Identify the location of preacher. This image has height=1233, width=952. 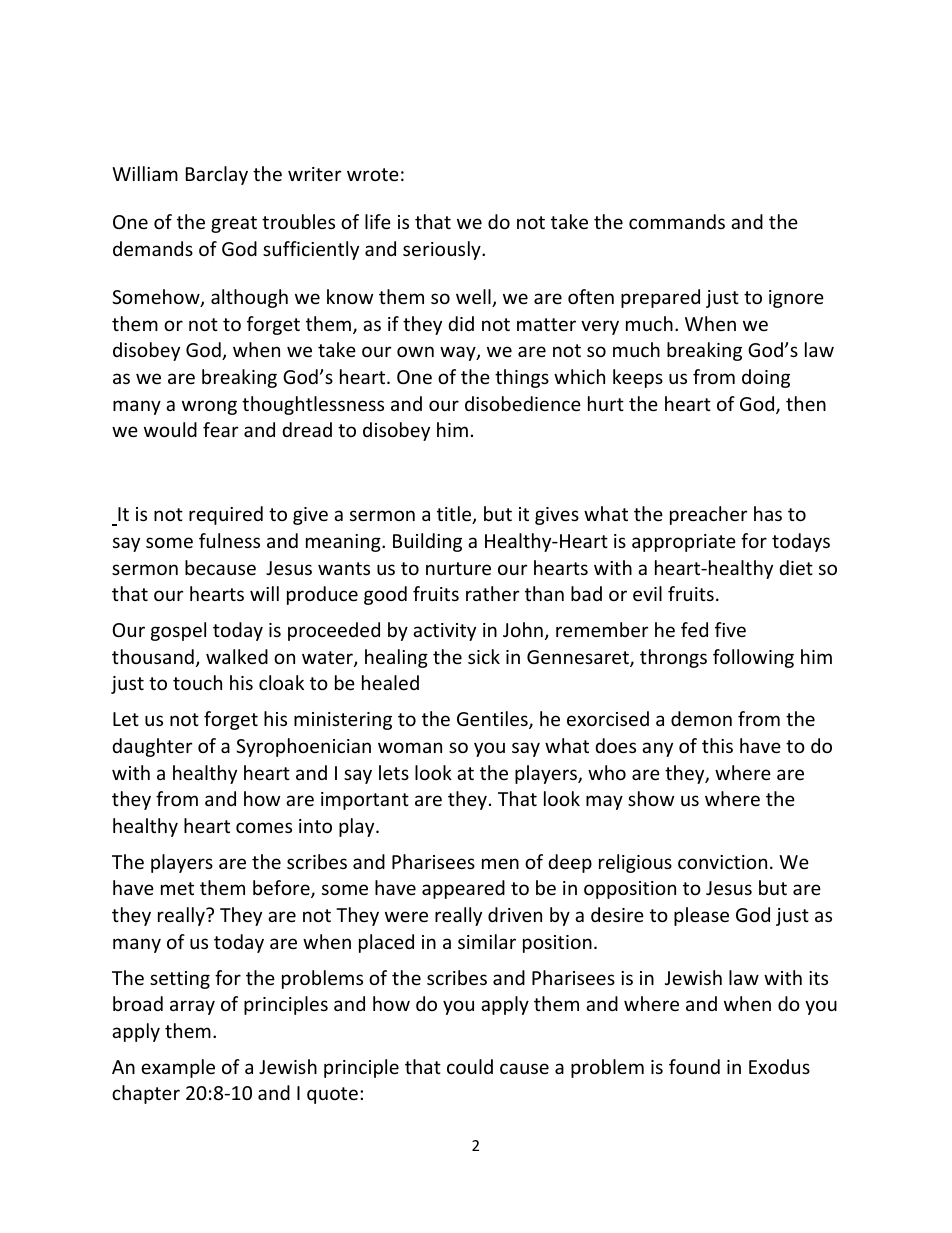
(709, 515).
